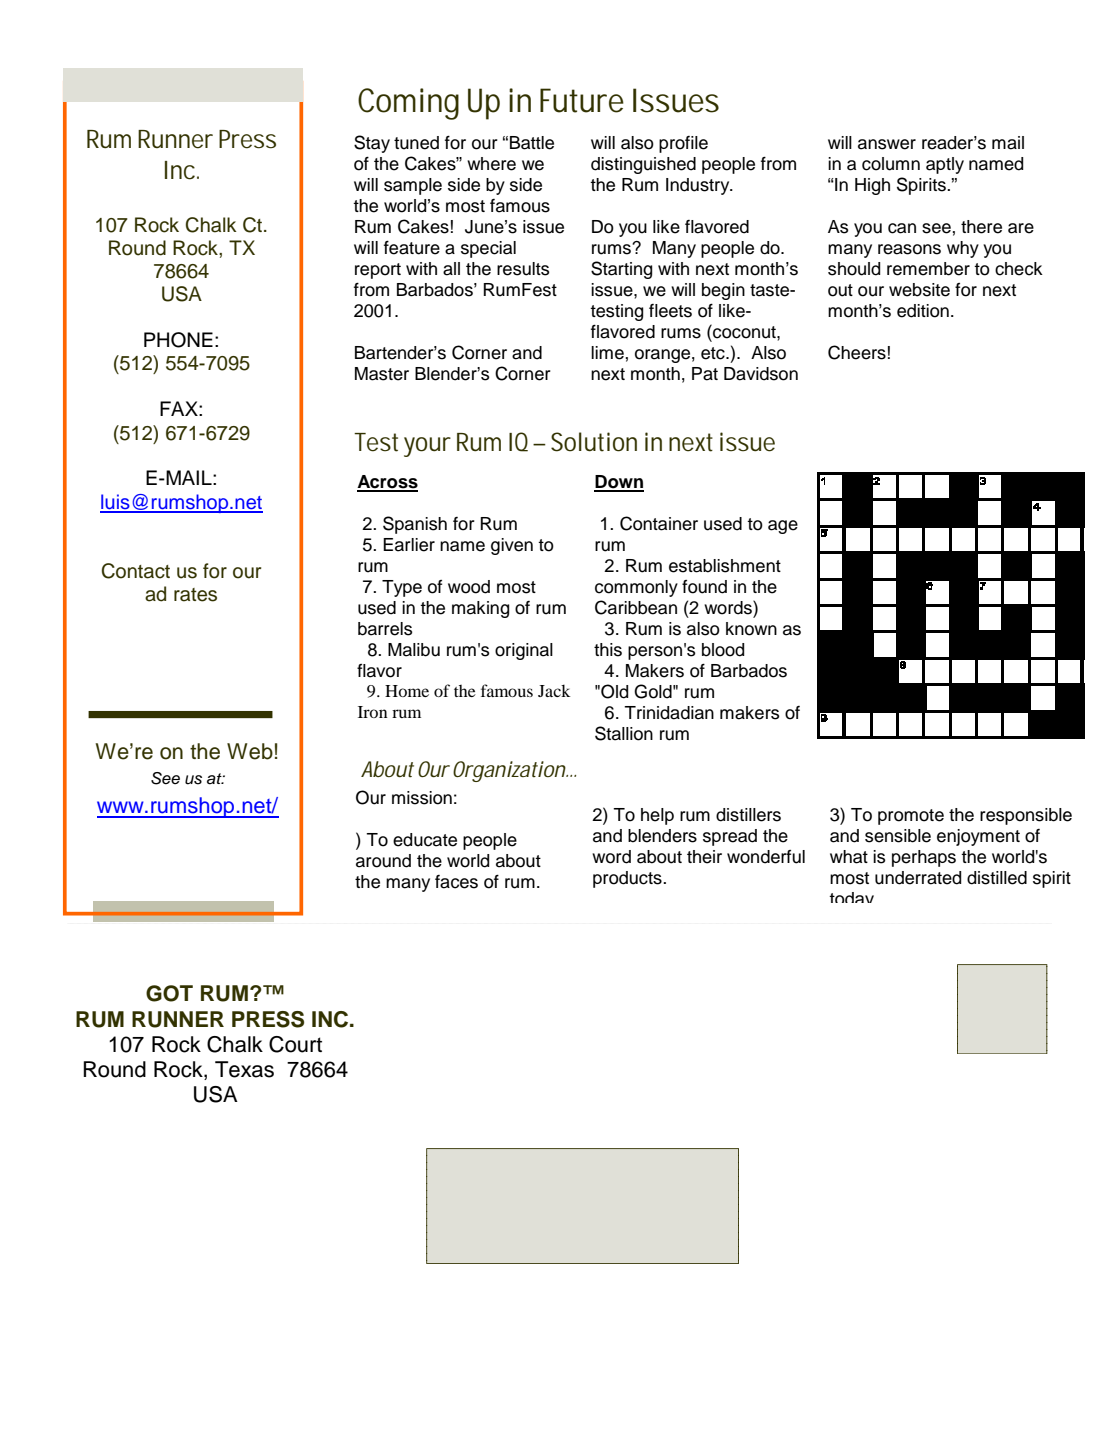  I want to click on lime, so click(607, 353).
